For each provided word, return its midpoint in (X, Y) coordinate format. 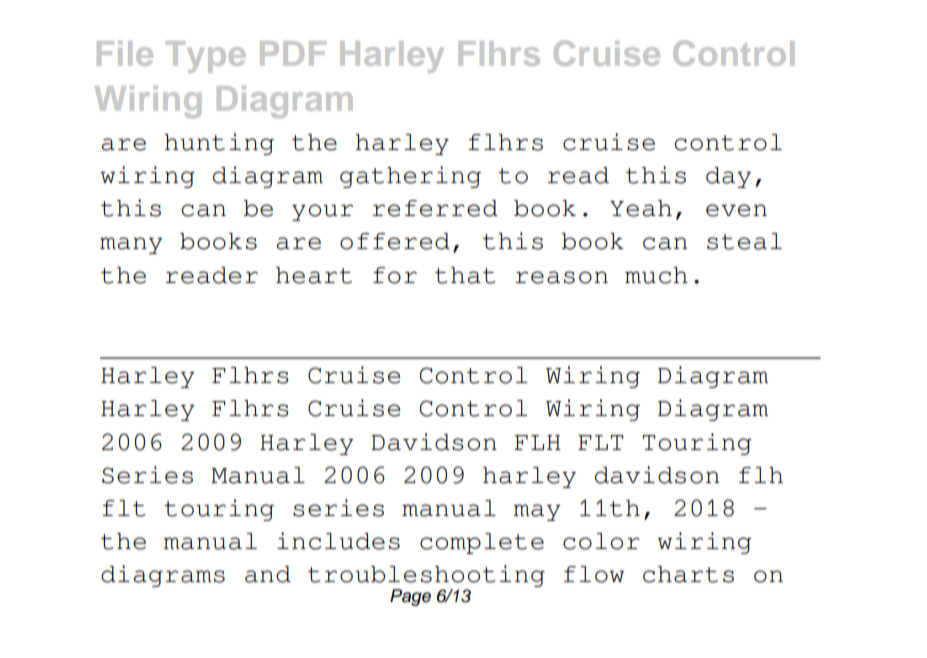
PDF (293, 53)
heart (314, 275)
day (728, 177)
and (268, 574)
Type (206, 57)
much (656, 275)
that (465, 275)
